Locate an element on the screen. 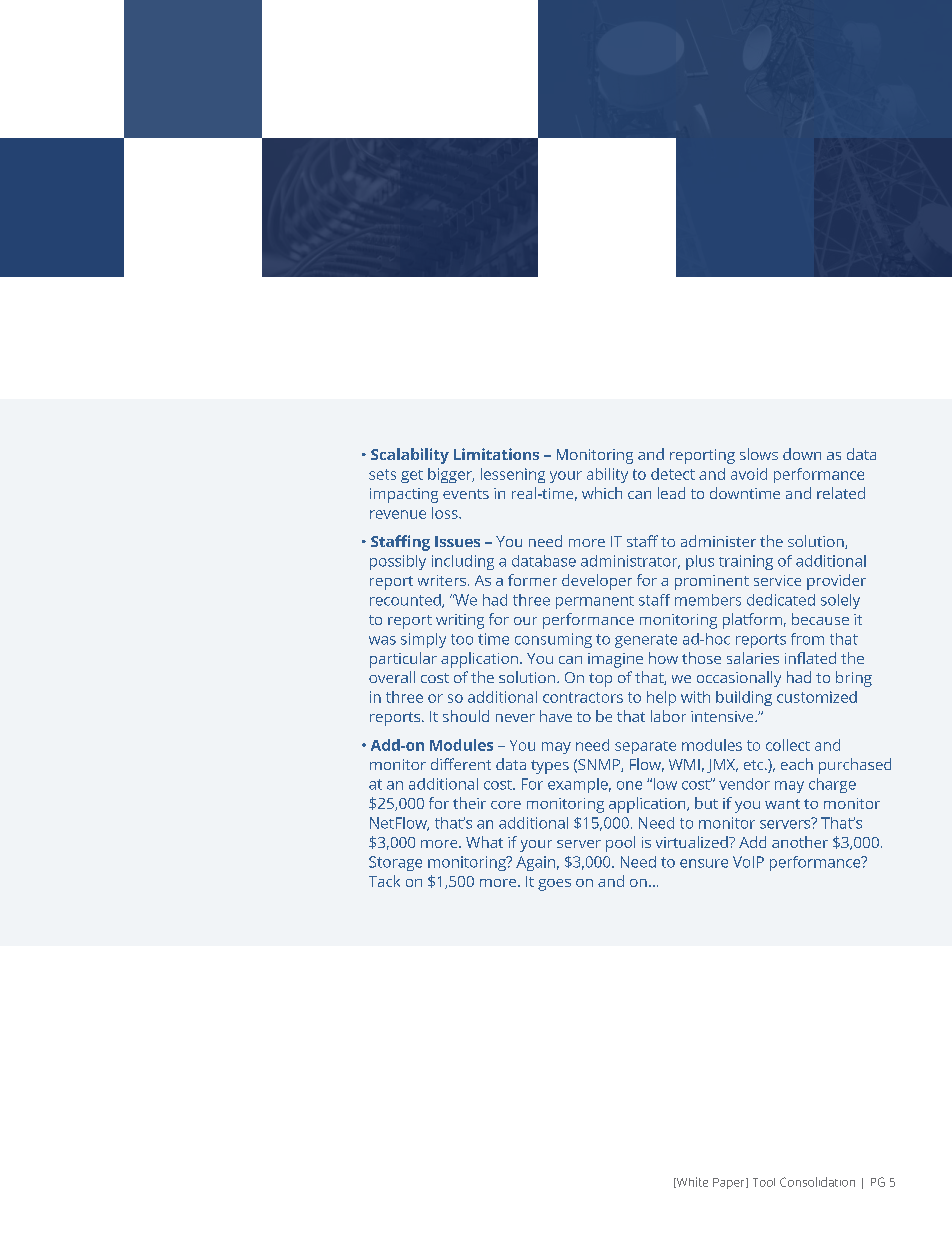 The width and height of the screenshot is (952, 1233). another is located at coordinates (800, 842).
